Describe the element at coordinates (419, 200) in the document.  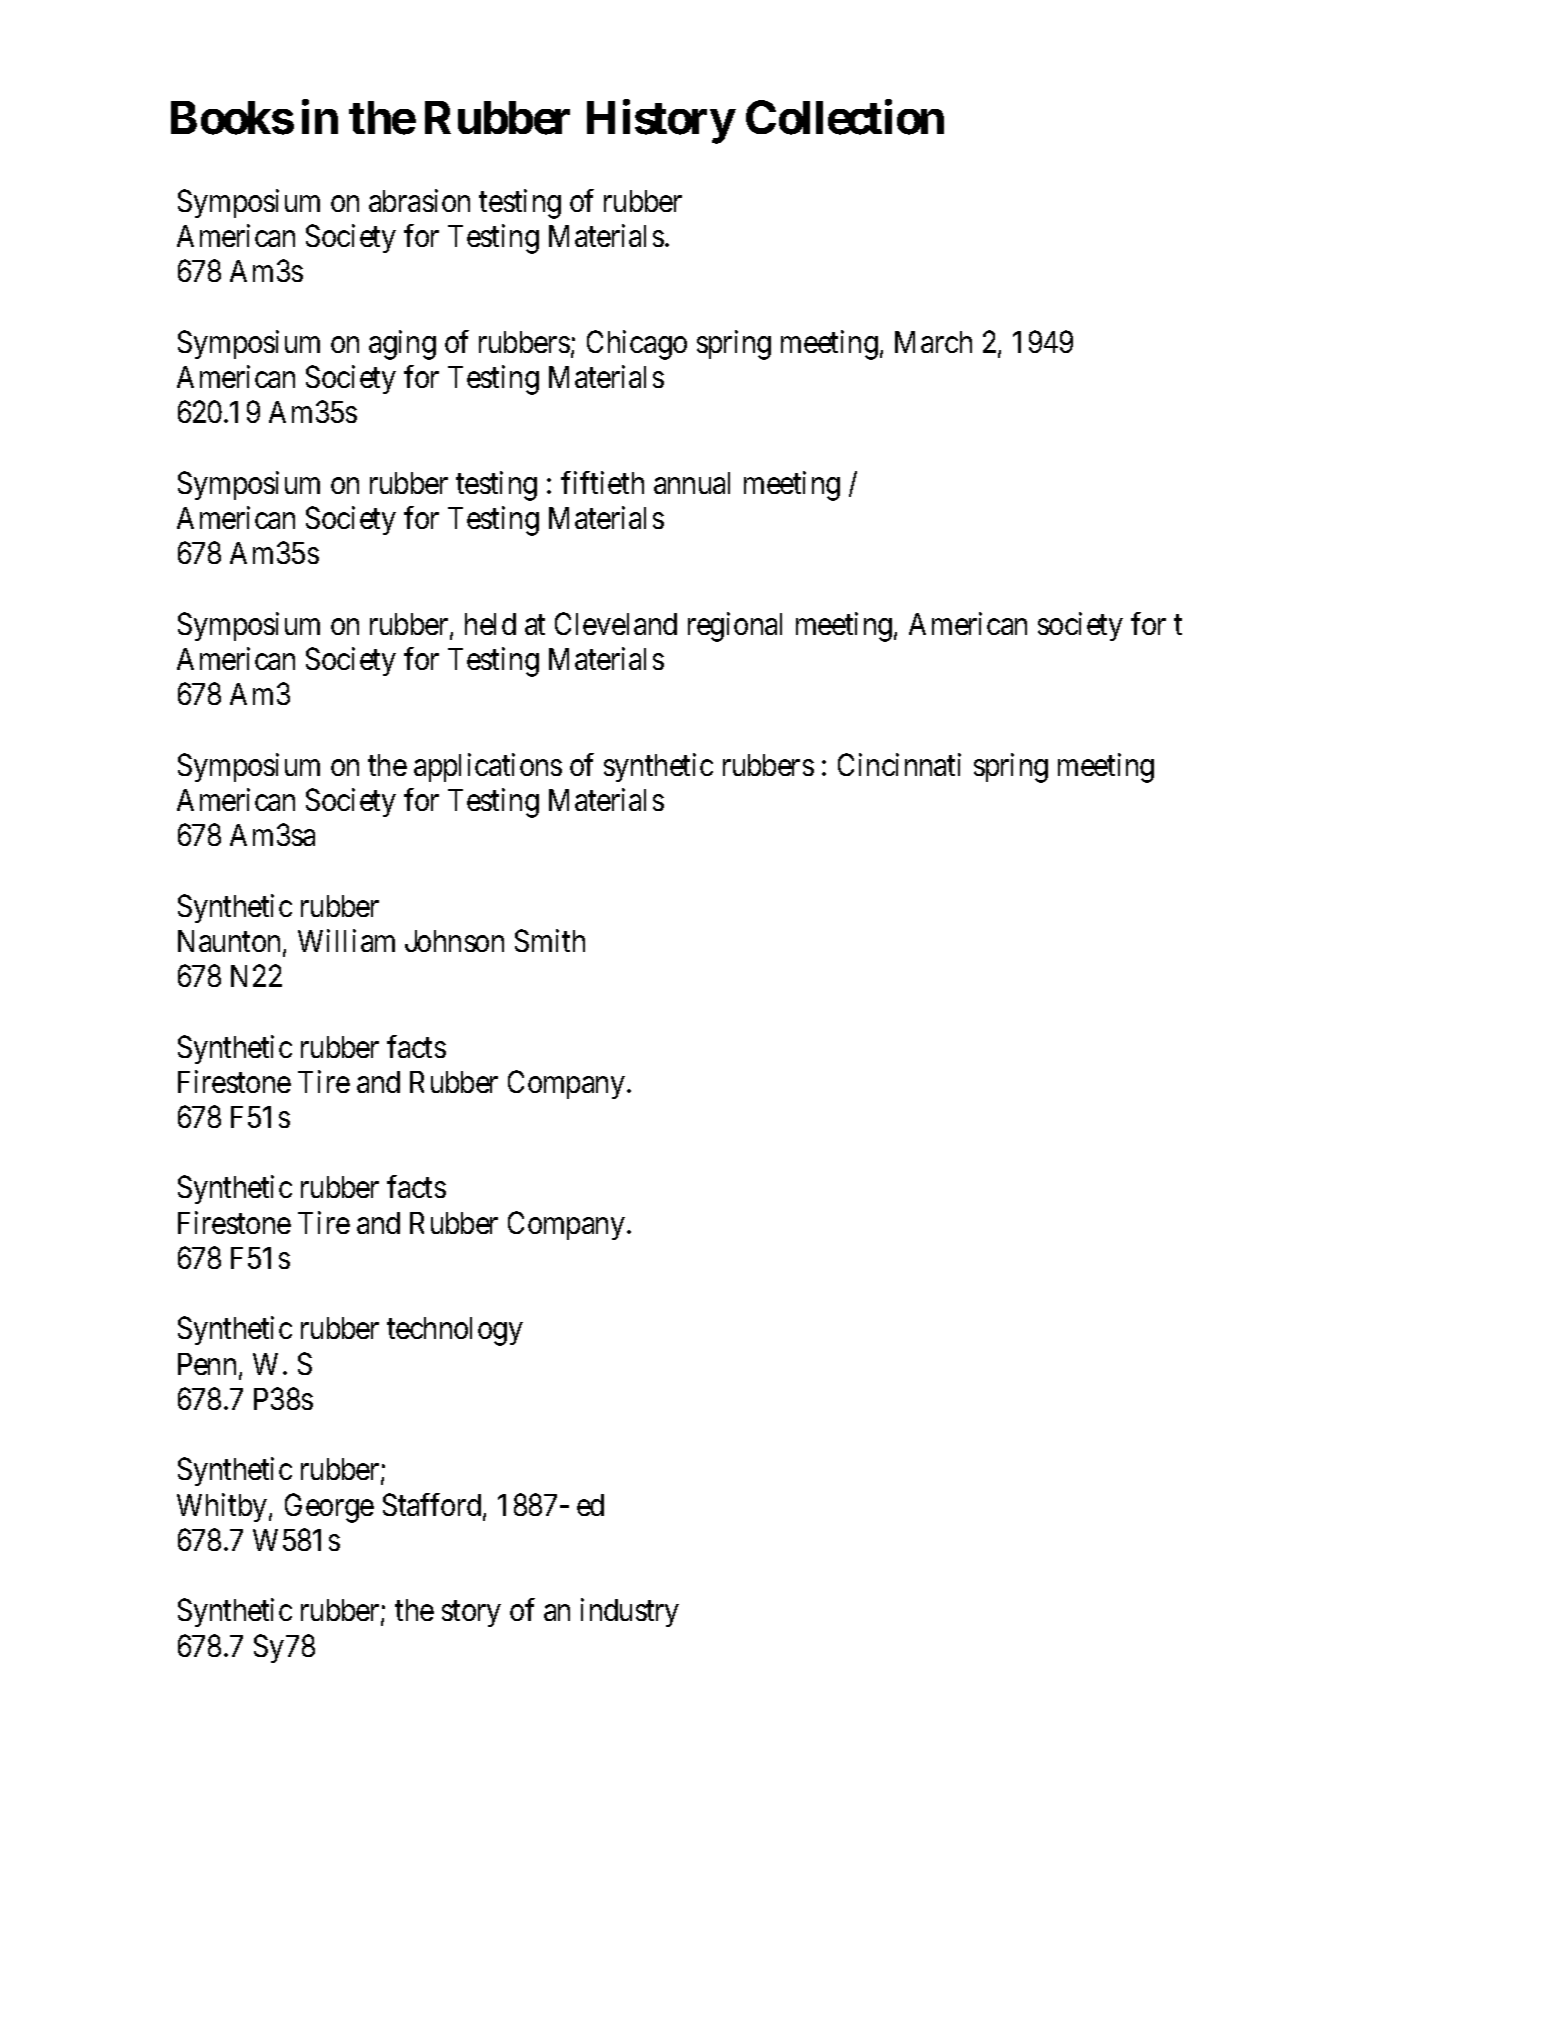
I see `abrasion` at that location.
